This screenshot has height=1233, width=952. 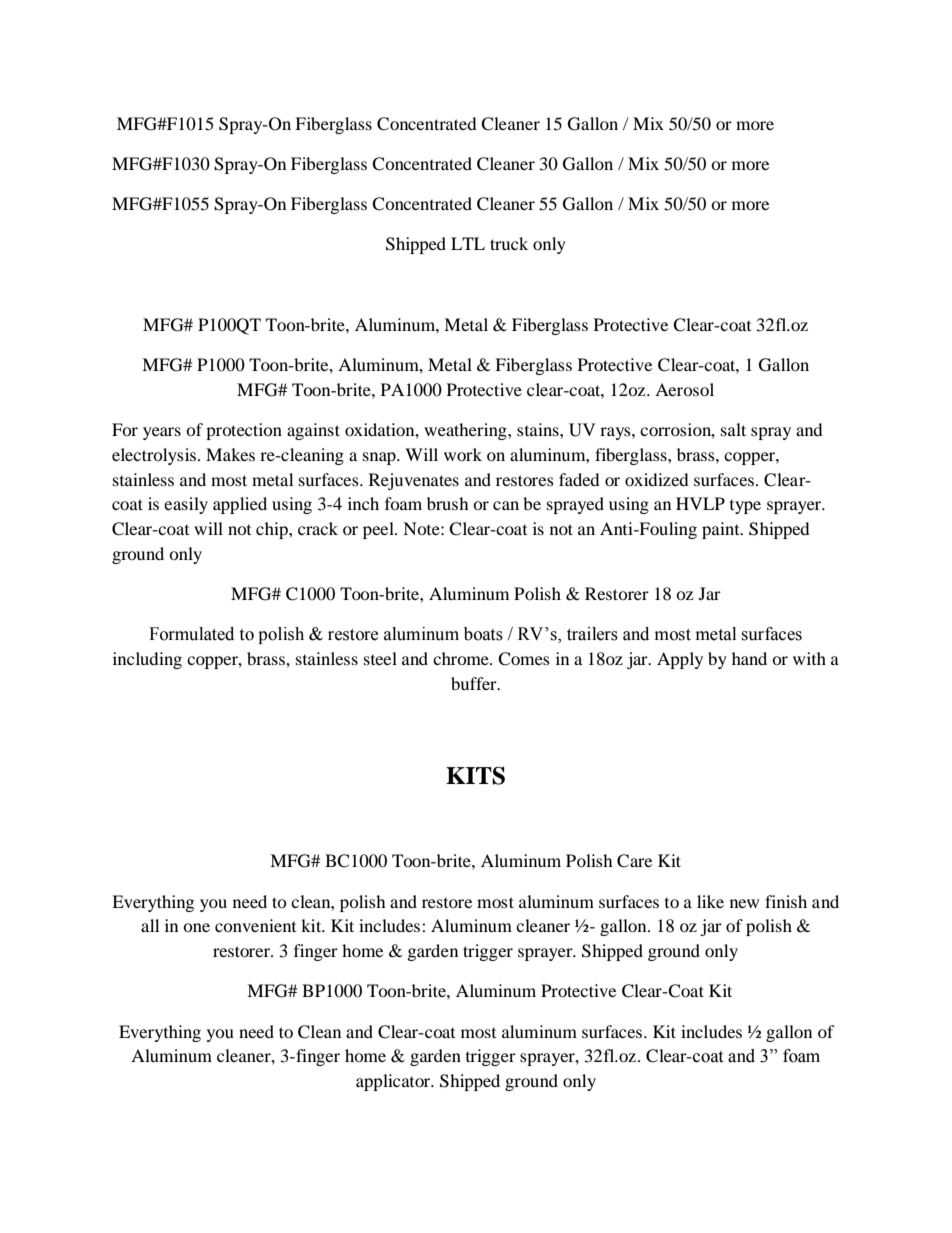 What do you see at coordinates (468, 243) in the screenshot?
I see `LTL` at bounding box center [468, 243].
